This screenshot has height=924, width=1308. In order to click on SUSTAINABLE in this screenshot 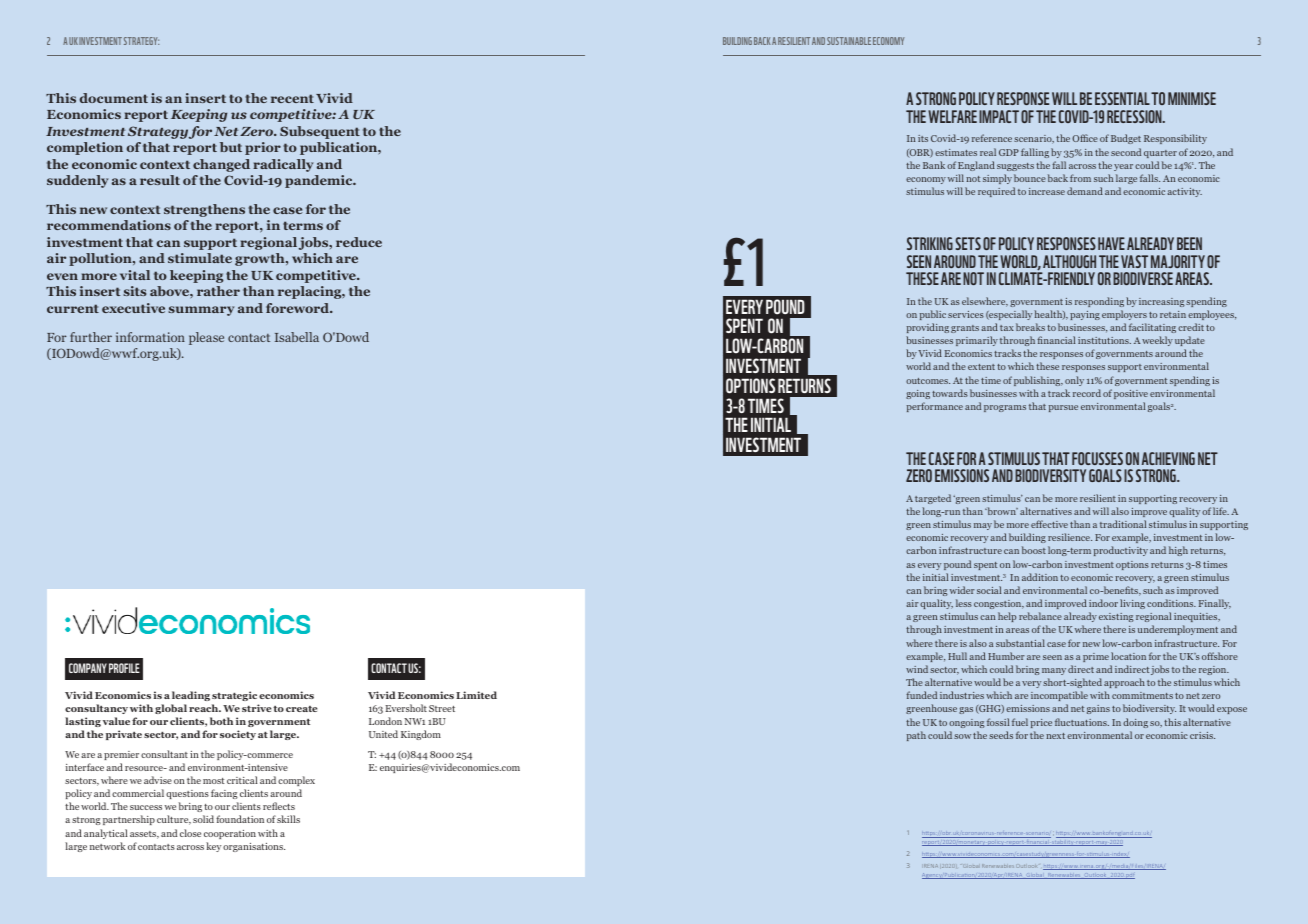, I will do `click(849, 41)`.
